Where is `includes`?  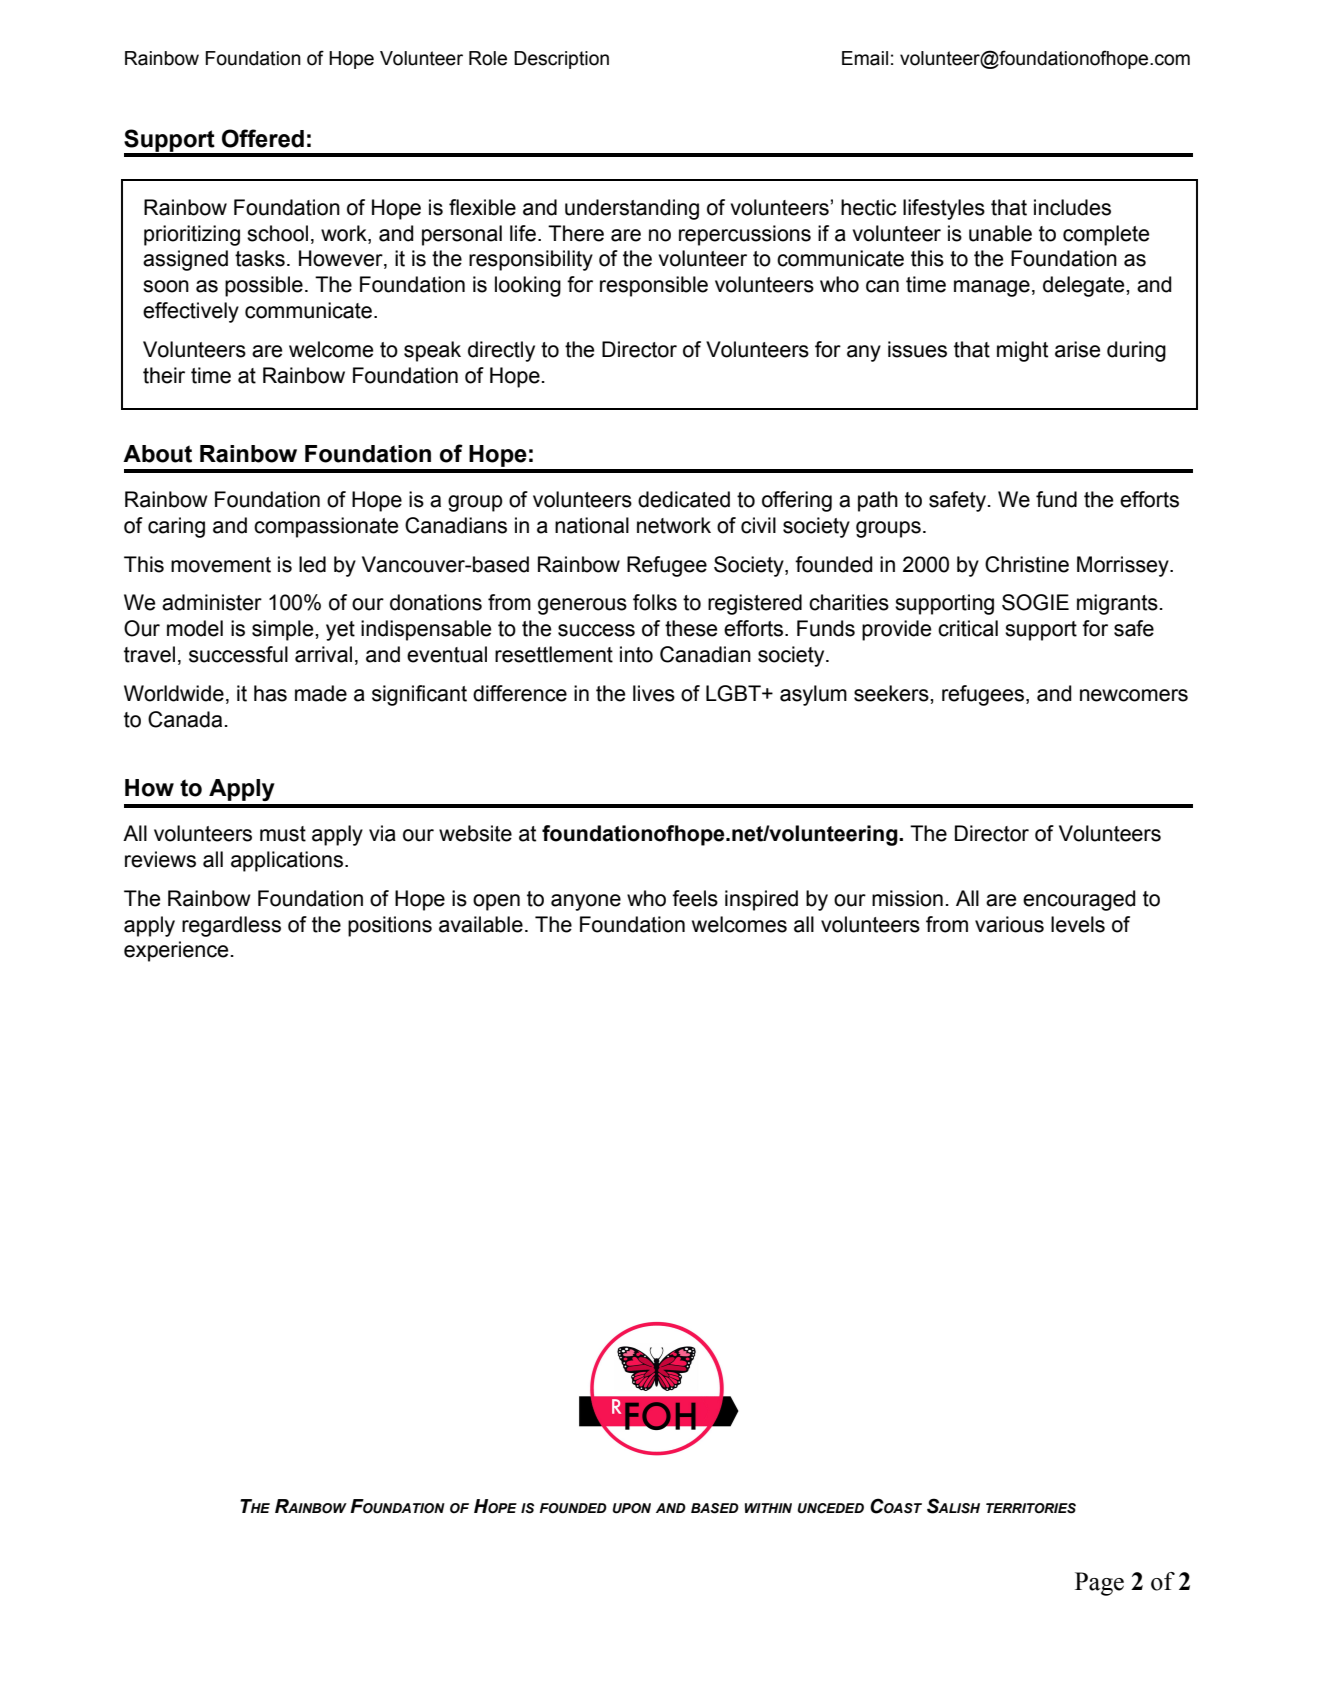
includes is located at coordinates (1072, 207).
